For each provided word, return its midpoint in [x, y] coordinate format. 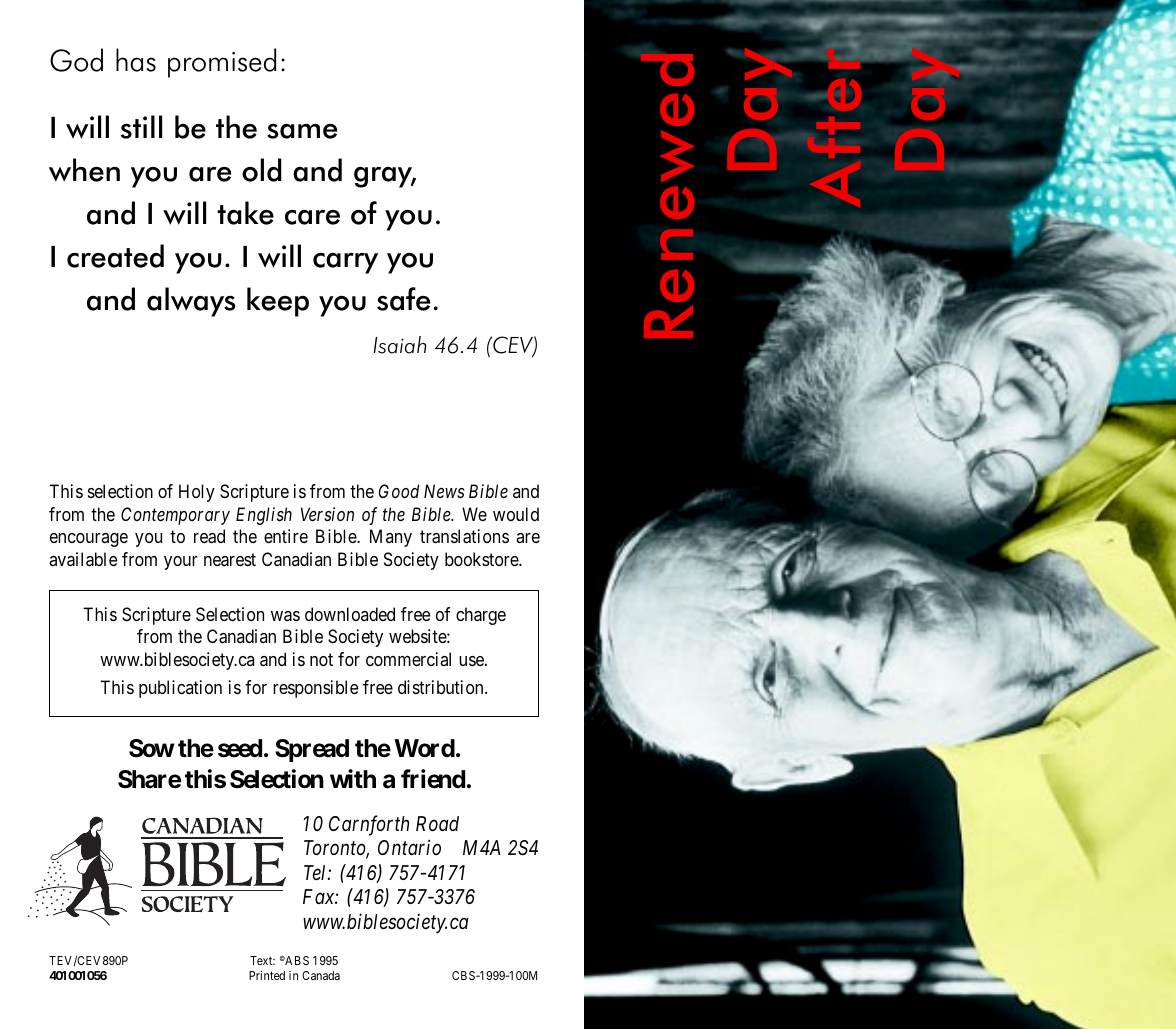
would [516, 514]
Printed [267, 975]
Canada [321, 975]
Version [327, 514]
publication [180, 689]
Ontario [409, 847]
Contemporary [175, 516]
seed [240, 748]
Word [424, 748]
